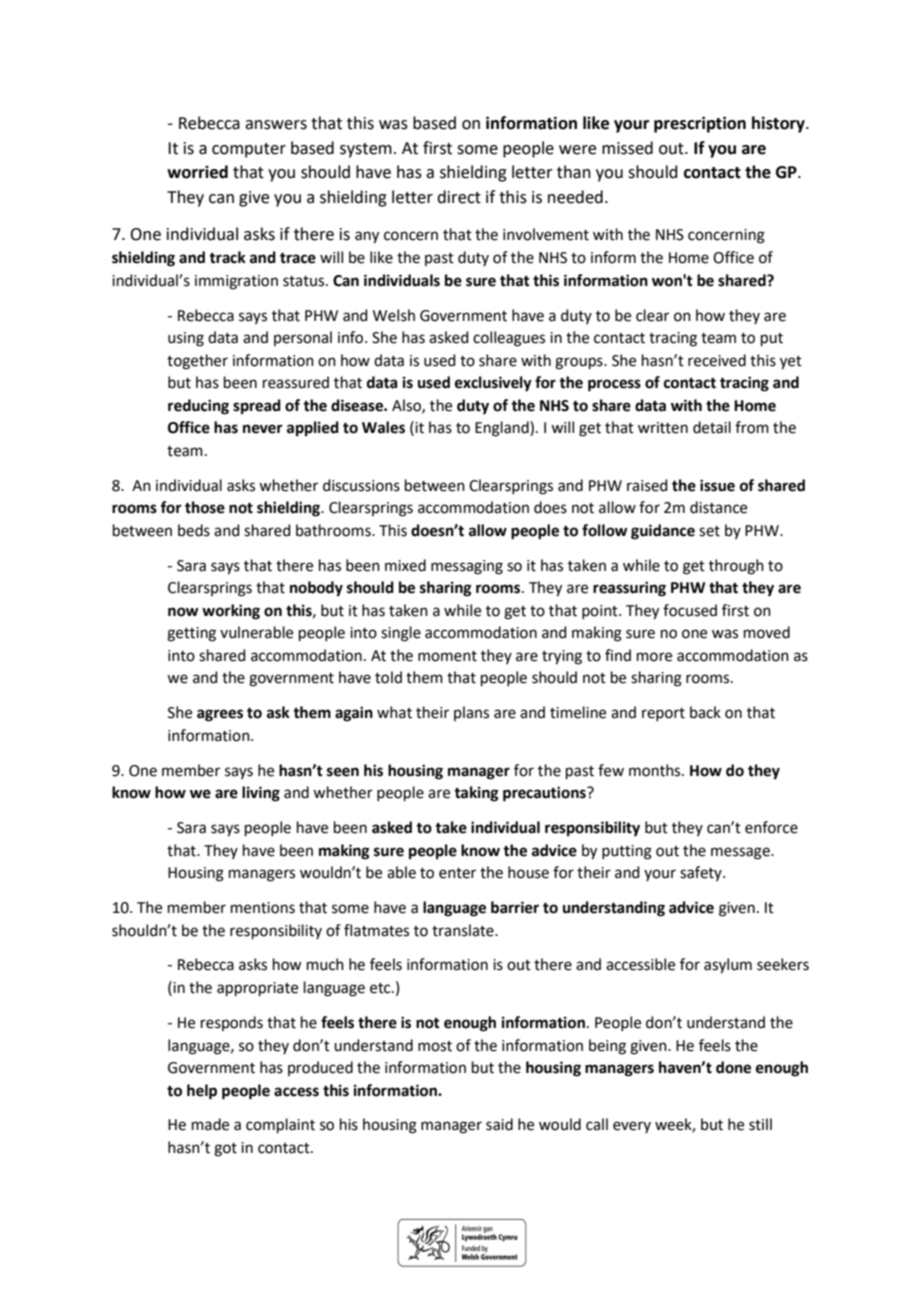  I want to click on living, so click(261, 794).
